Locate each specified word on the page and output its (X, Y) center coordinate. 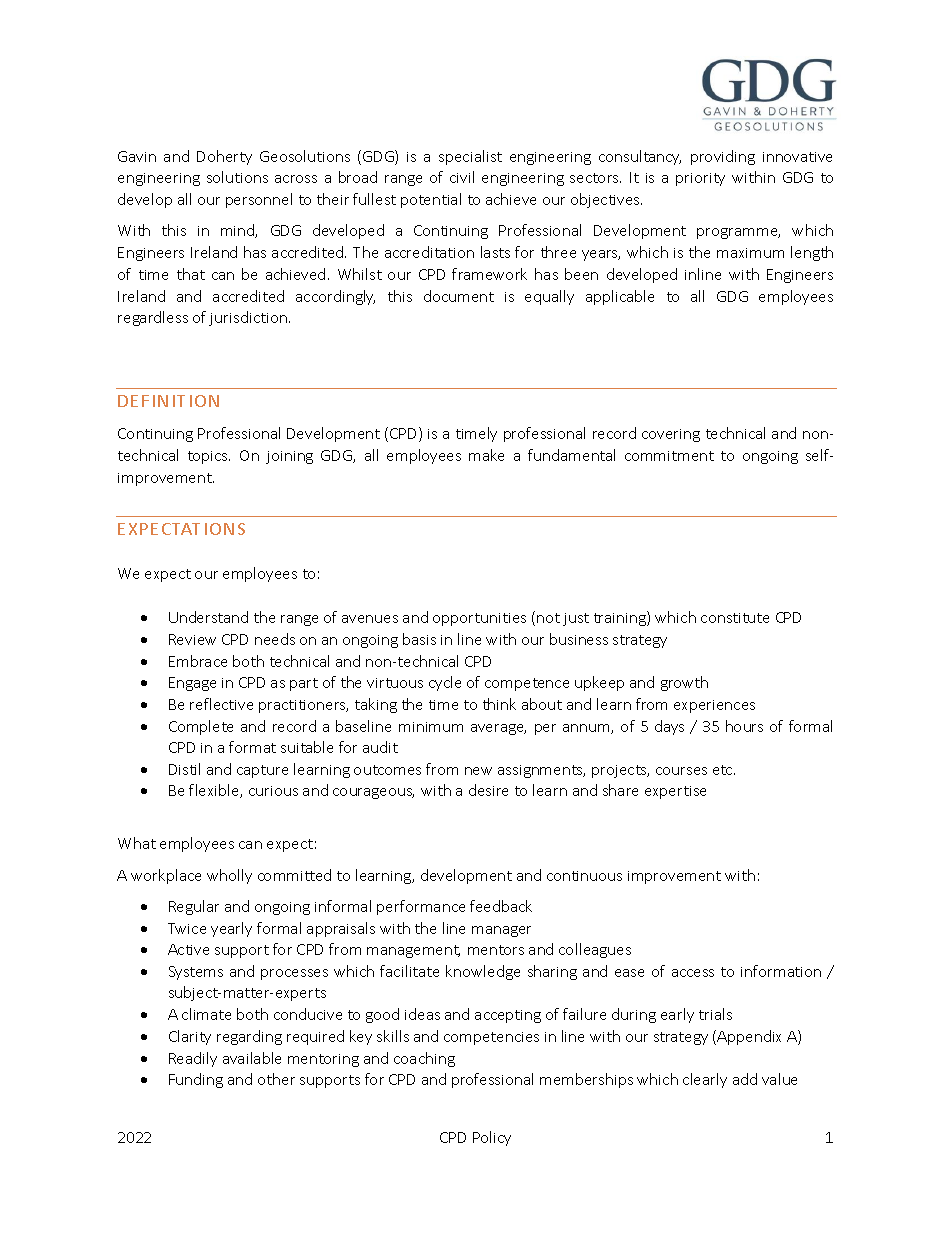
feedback (501, 906)
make (486, 455)
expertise (675, 792)
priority (700, 179)
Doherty (224, 157)
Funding (196, 1080)
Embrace (198, 661)
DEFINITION (168, 401)
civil (462, 177)
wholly (229, 876)
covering (671, 435)
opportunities (479, 619)
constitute (735, 618)
